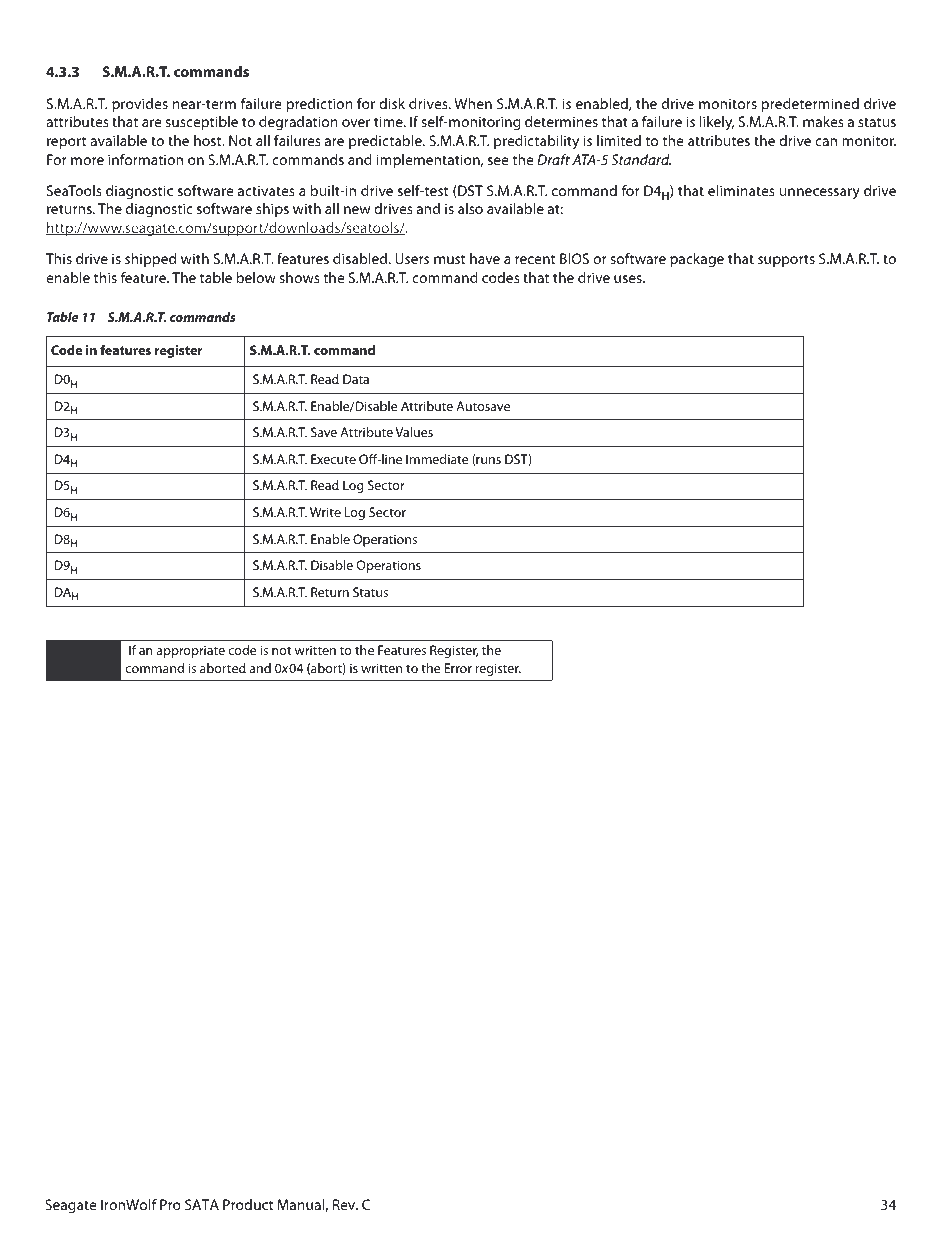  What do you see at coordinates (150, 260) in the screenshot?
I see `shipped` at bounding box center [150, 260].
